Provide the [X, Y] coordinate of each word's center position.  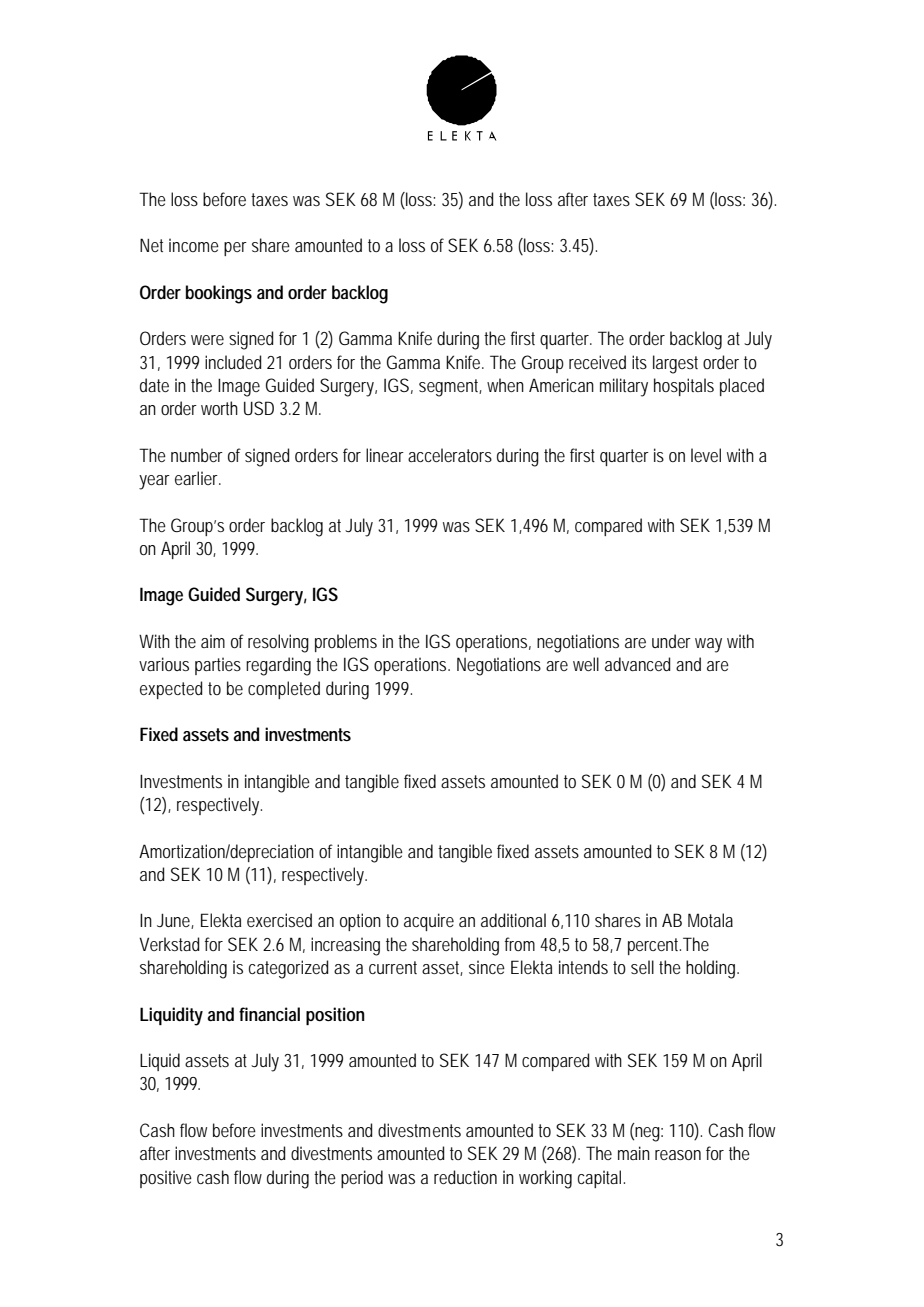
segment [450, 388]
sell [642, 967]
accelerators [450, 455]
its [639, 362]
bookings [219, 294]
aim [213, 641]
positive [166, 1179]
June [175, 921]
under [671, 641]
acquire [429, 922]
